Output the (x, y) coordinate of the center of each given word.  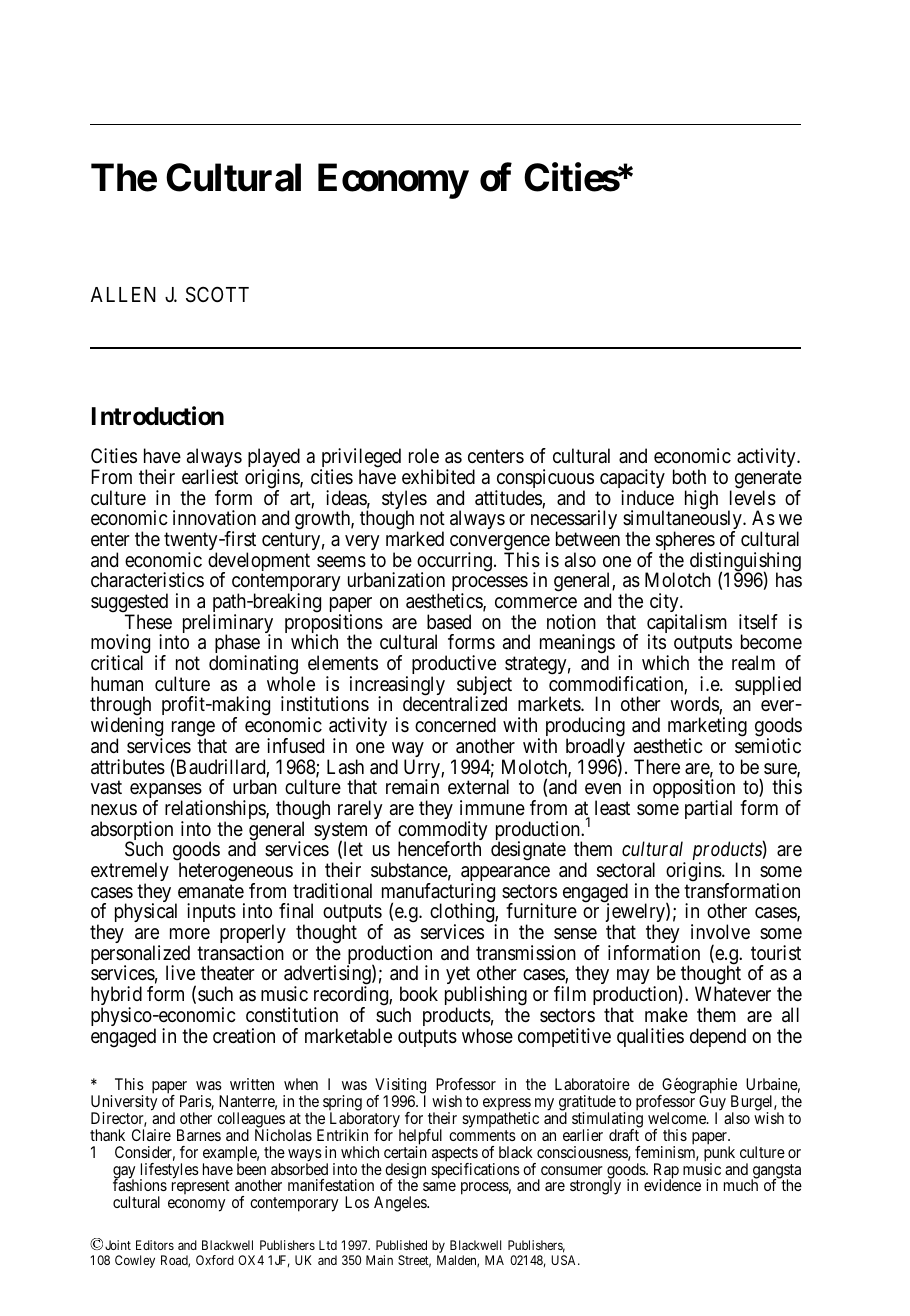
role (424, 455)
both (689, 476)
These (148, 622)
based (449, 622)
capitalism (687, 625)
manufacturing (438, 894)
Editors (155, 1245)
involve (720, 931)
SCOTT (217, 294)
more (190, 933)
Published (401, 1245)
